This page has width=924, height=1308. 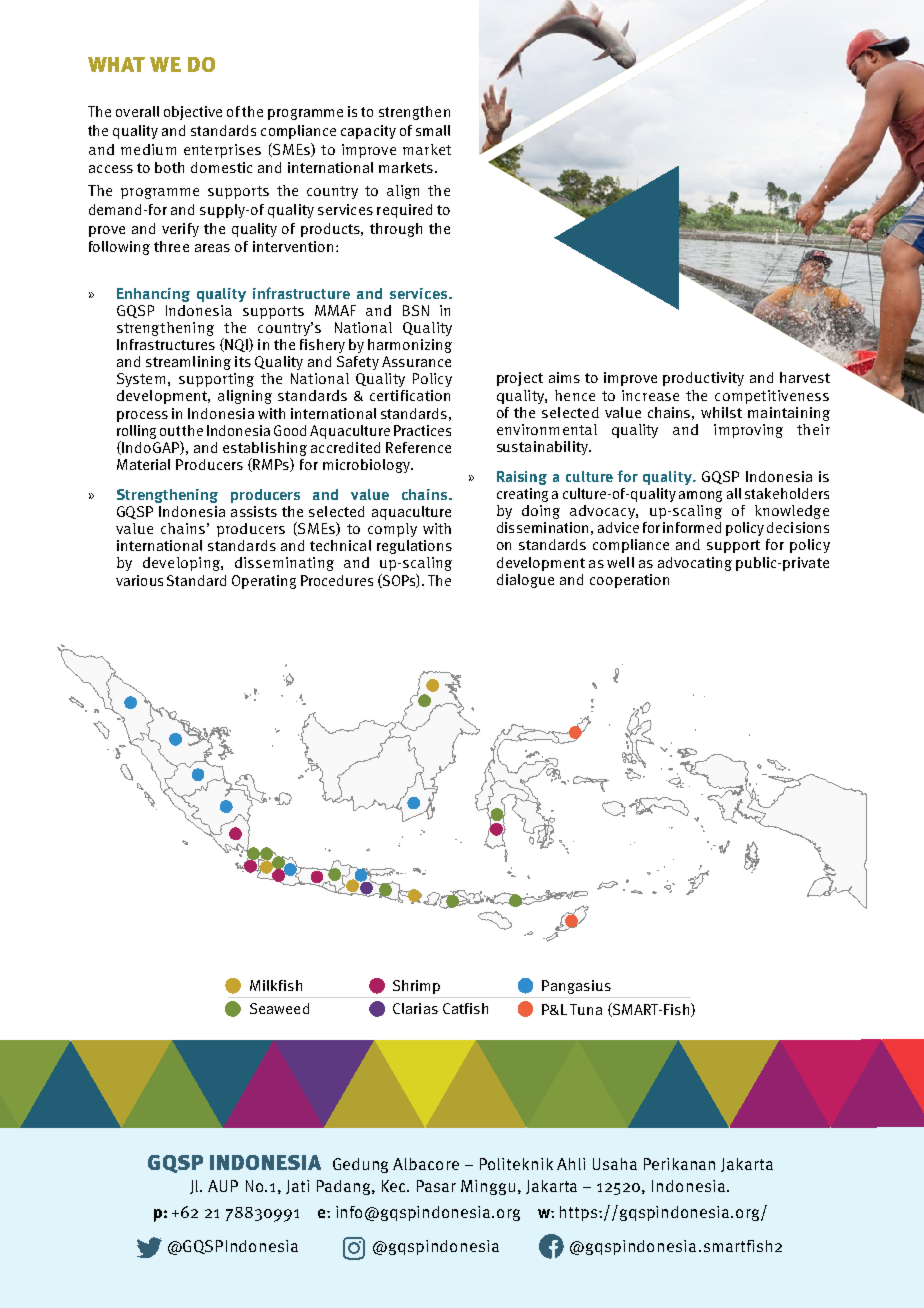 I want to click on objective, so click(x=193, y=113).
